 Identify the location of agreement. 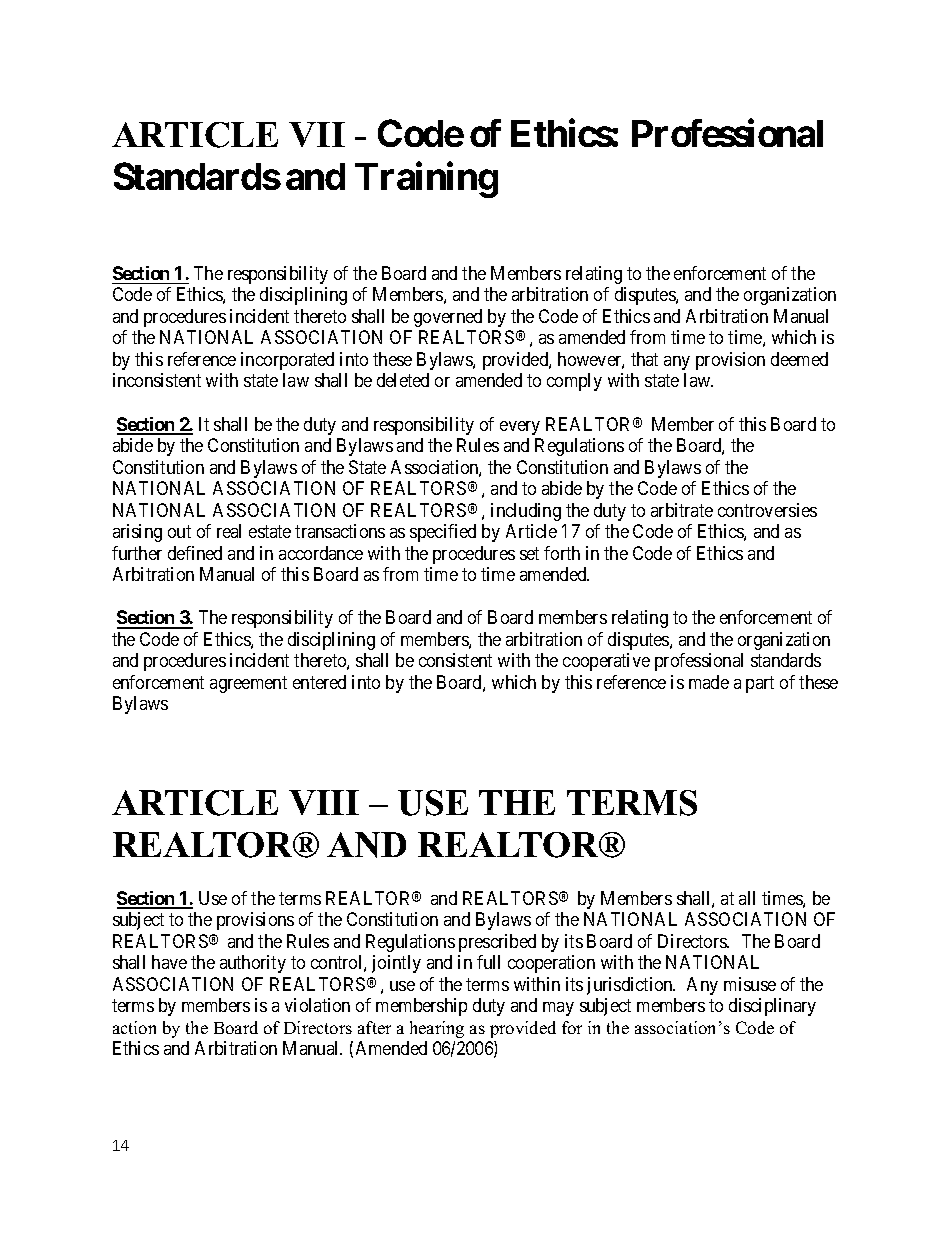
(248, 684).
